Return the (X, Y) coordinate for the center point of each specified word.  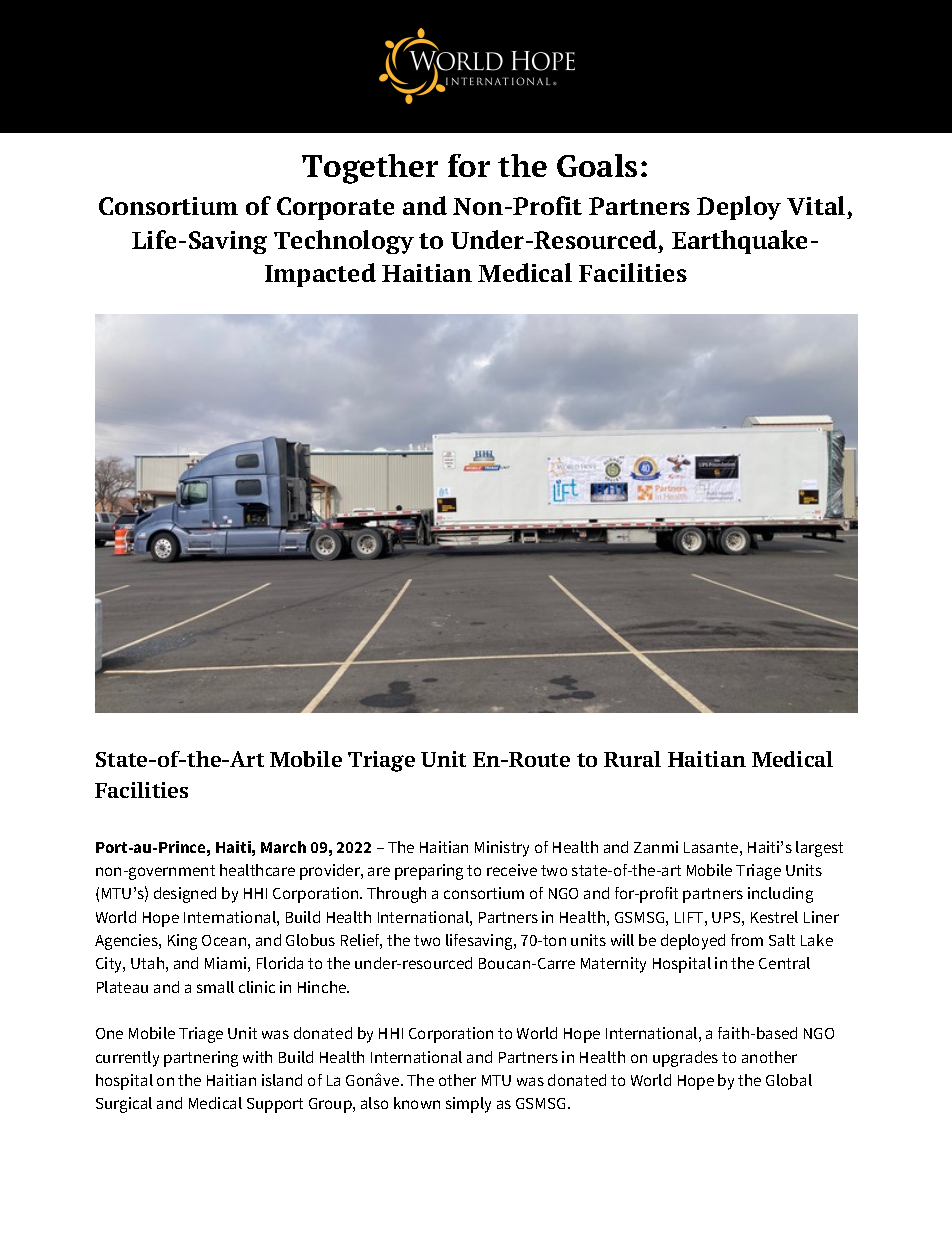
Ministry (502, 849)
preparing (429, 872)
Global (789, 1080)
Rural (632, 759)
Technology (344, 242)
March (283, 847)
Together (370, 169)
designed (185, 895)
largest (819, 849)
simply (468, 1105)
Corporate (335, 208)
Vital (816, 205)
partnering (201, 1059)
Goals (597, 165)
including (780, 895)
